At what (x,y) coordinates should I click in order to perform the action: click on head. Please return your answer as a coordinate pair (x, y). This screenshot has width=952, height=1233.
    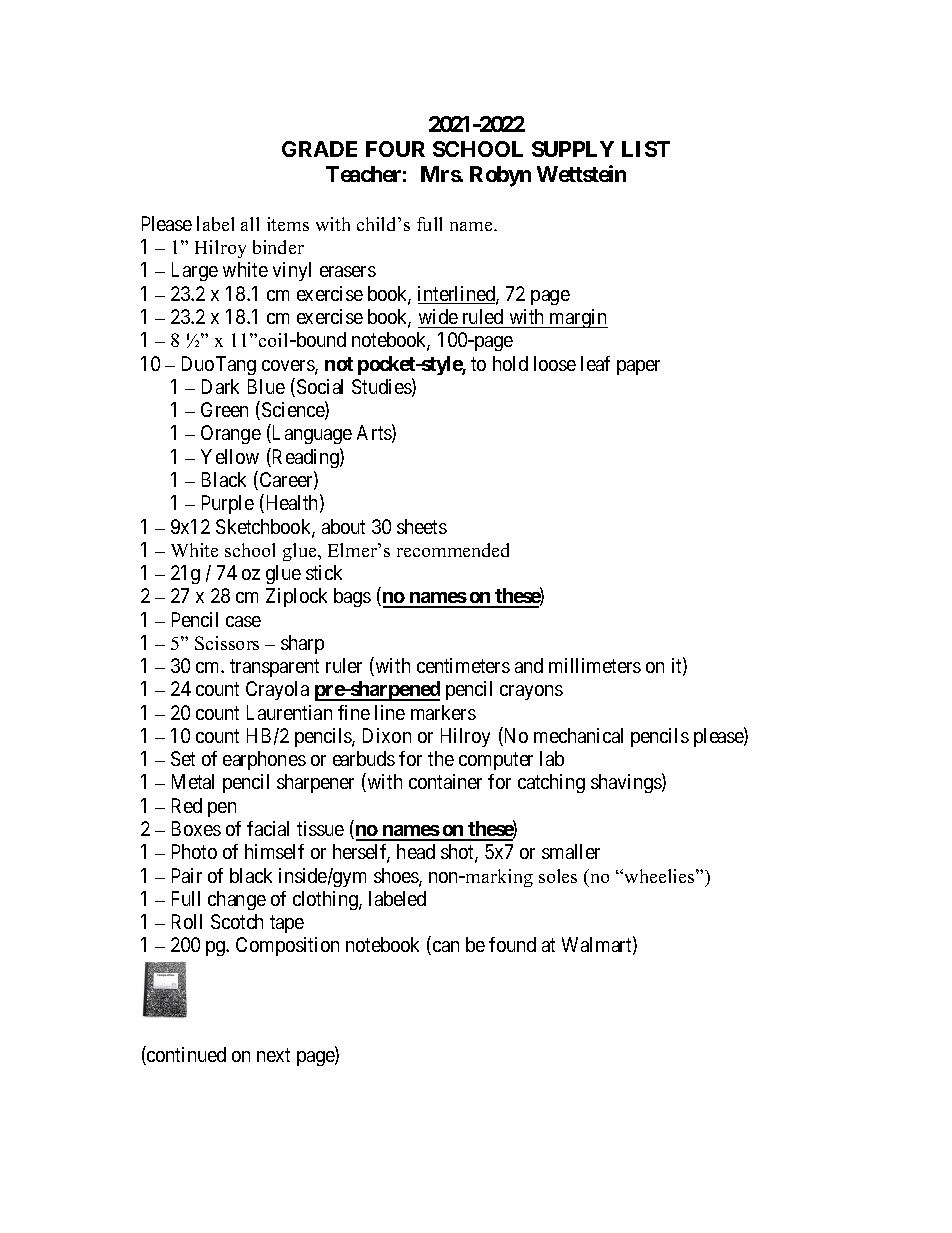
    Looking at the image, I should click on (416, 851).
